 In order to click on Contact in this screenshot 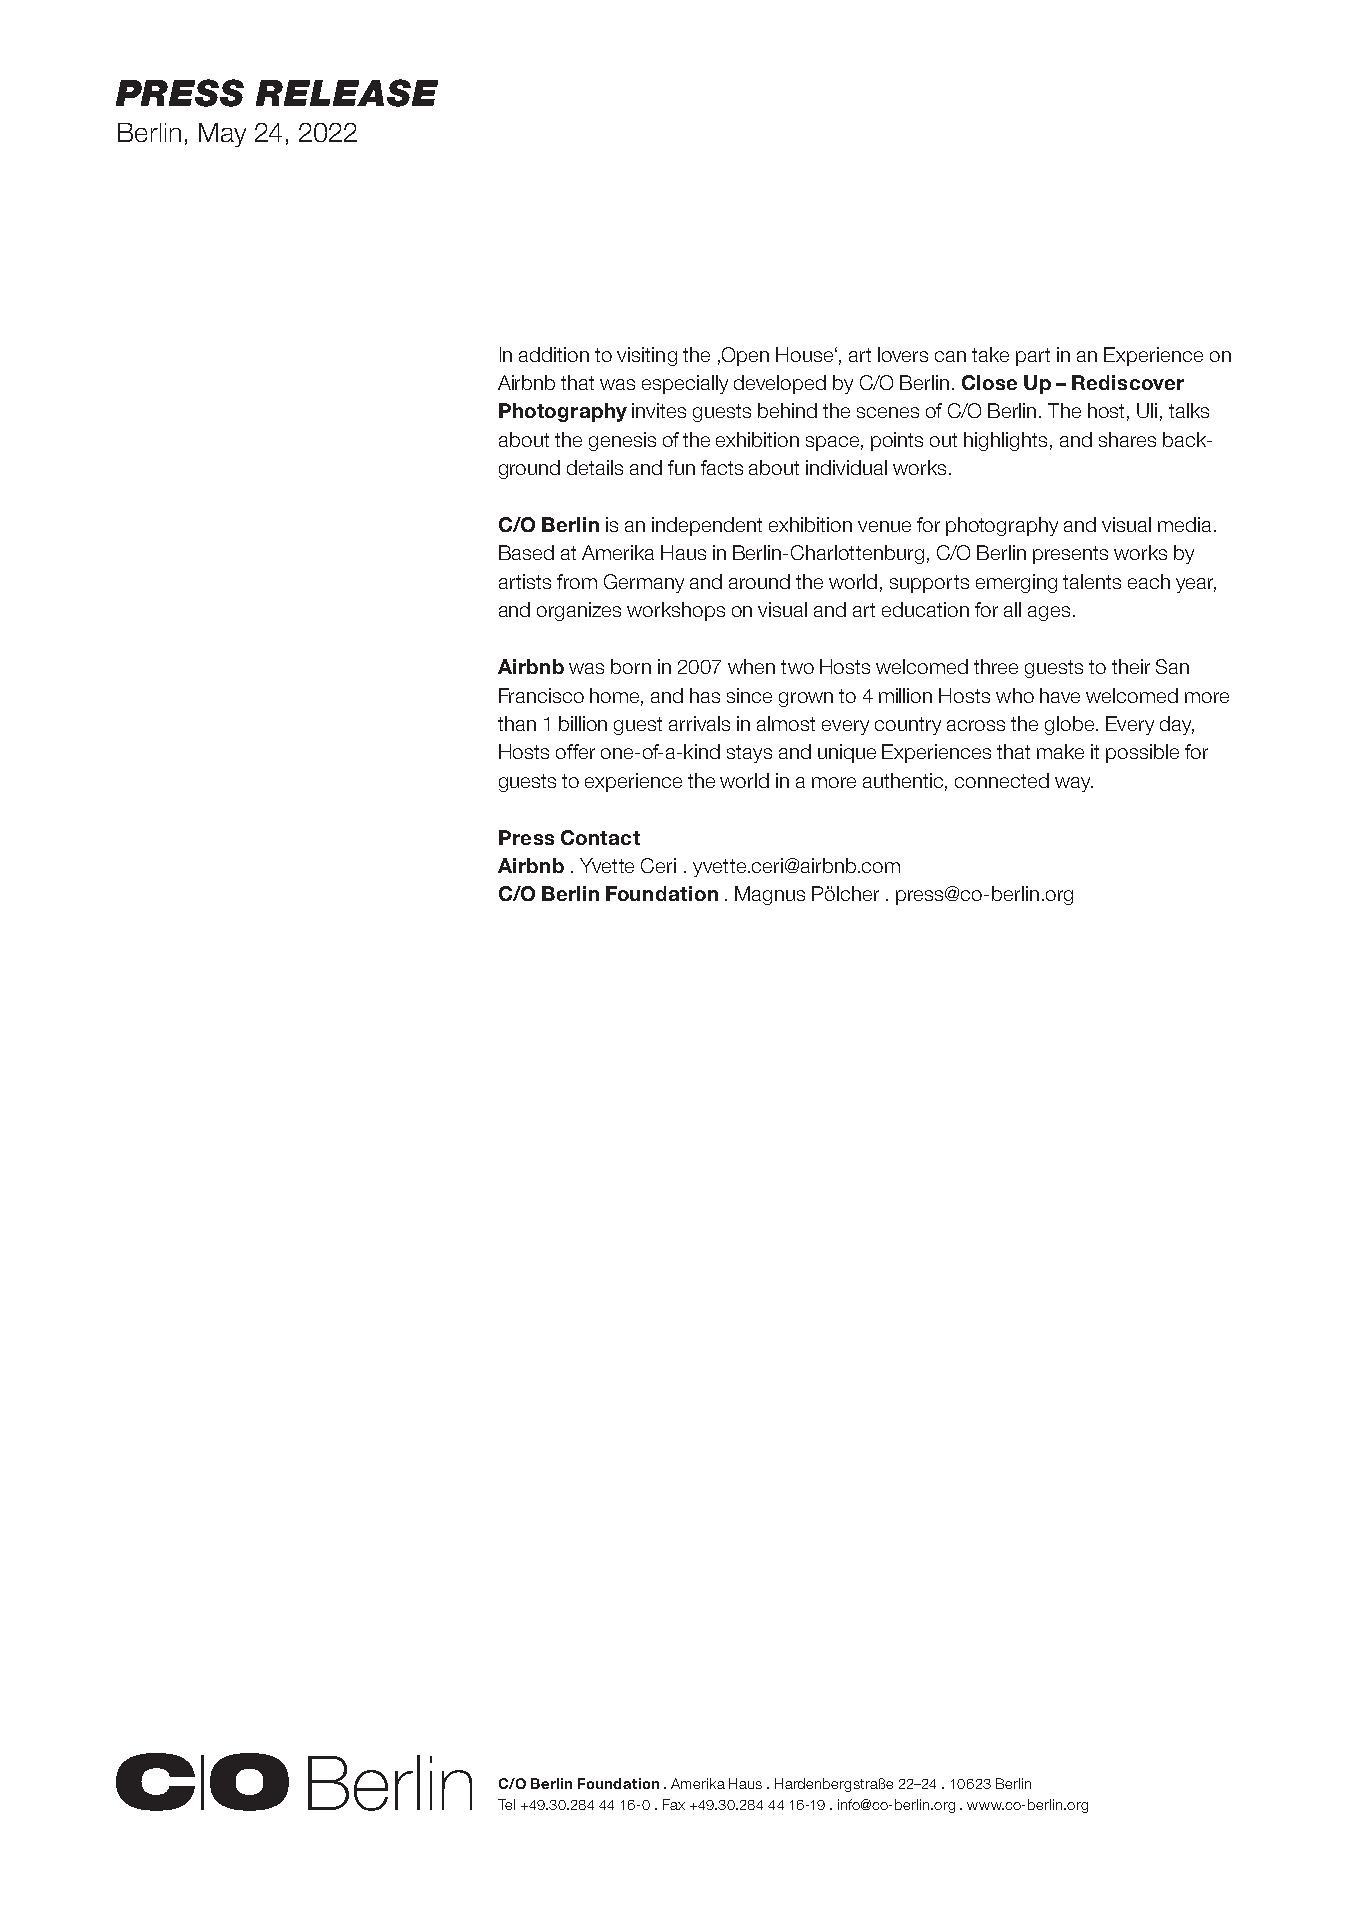, I will do `click(600, 837)`.
